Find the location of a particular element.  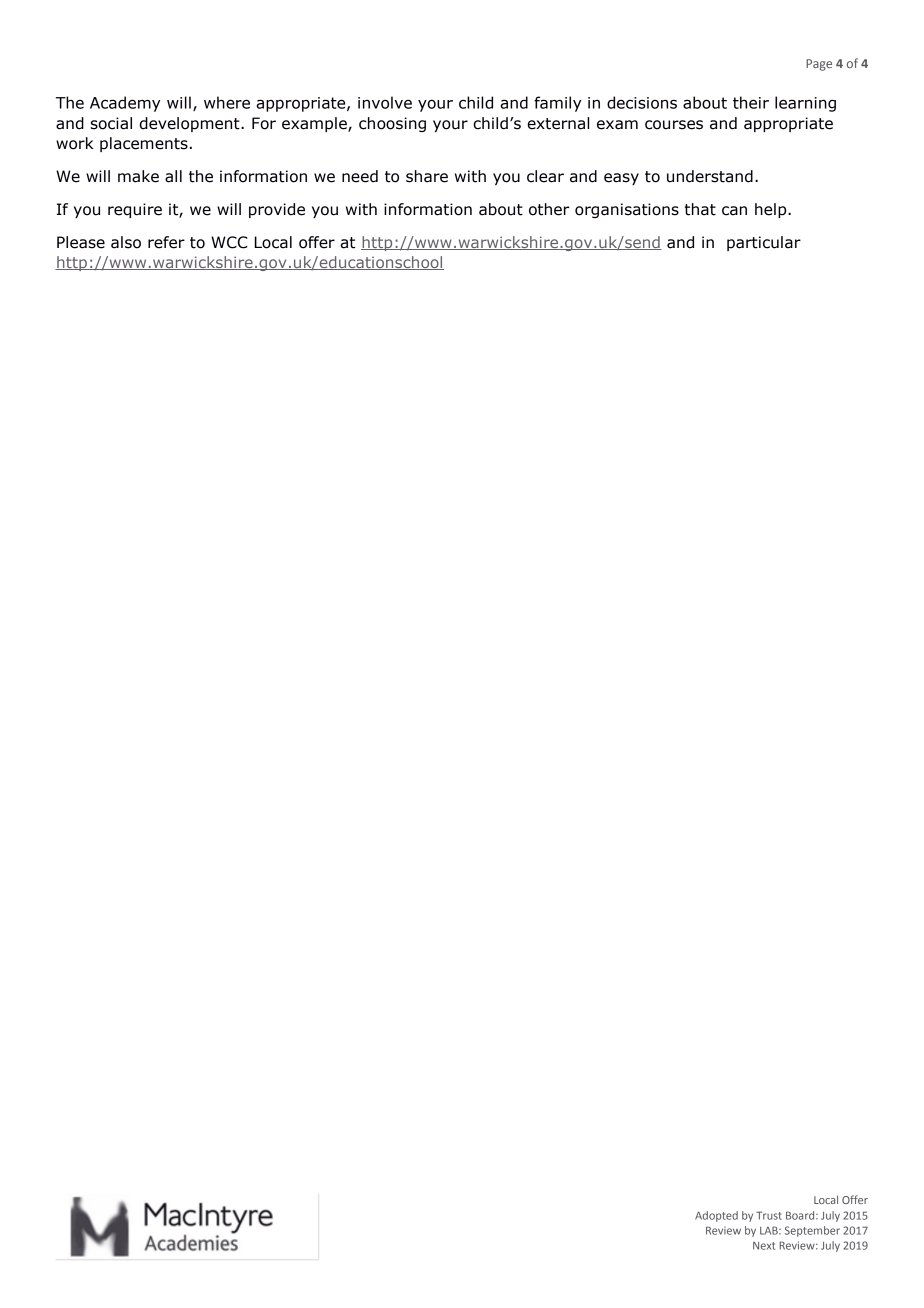

Next is located at coordinates (764, 1246).
